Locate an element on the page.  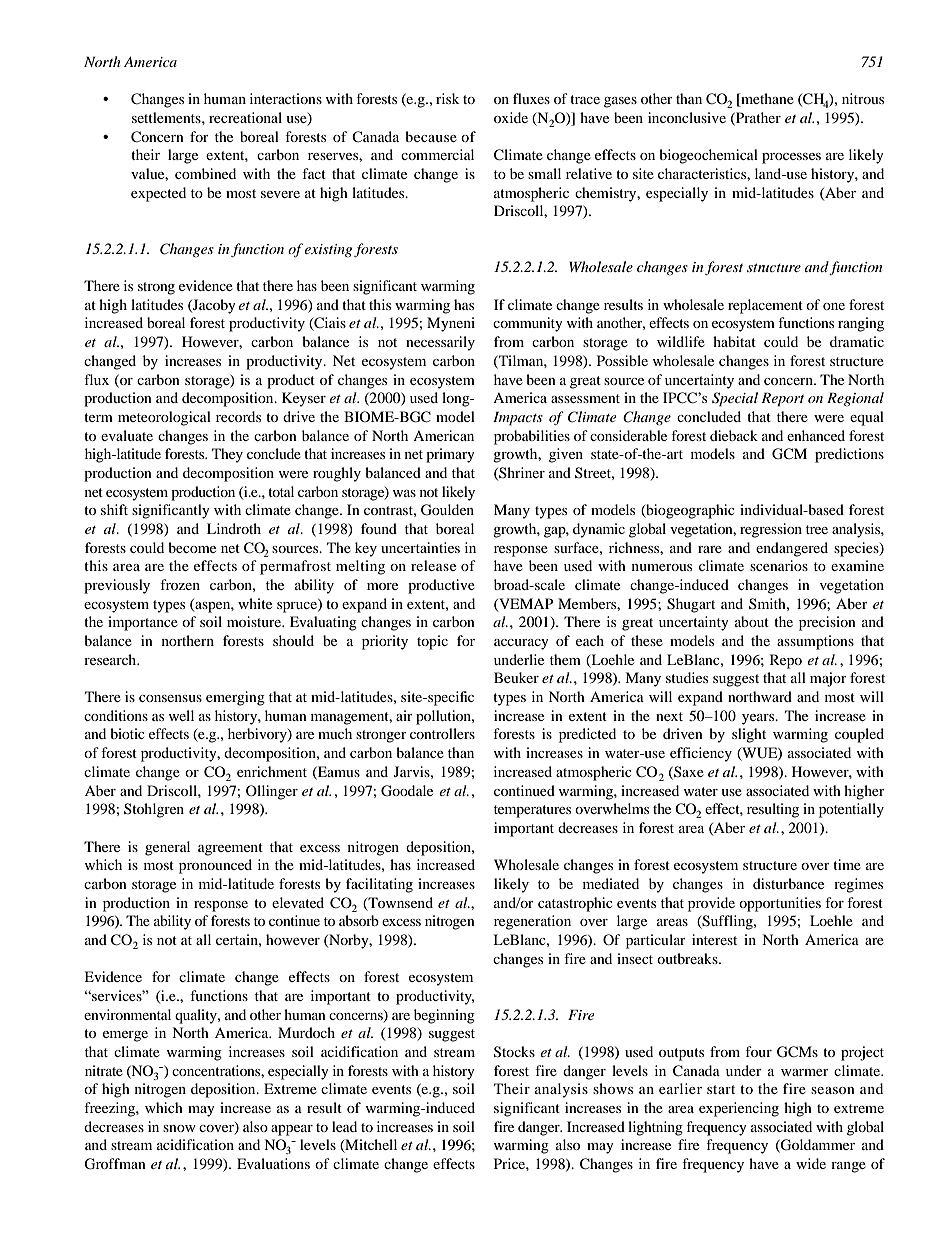
snow is located at coordinates (179, 1128).
